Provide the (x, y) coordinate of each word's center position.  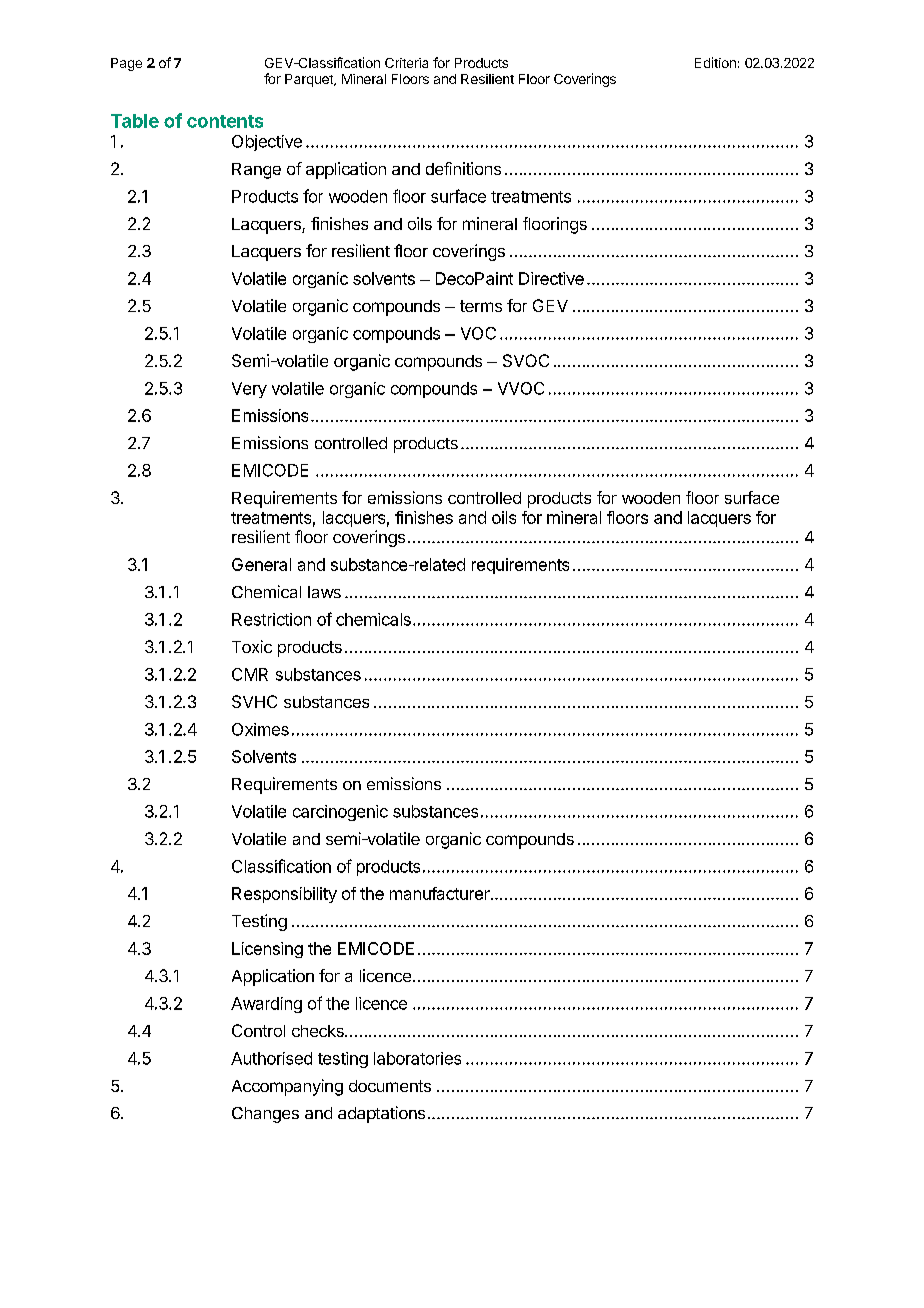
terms (481, 306)
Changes (265, 1115)
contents (225, 121)
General (261, 564)
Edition (715, 62)
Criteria (406, 63)
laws (324, 592)
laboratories (417, 1058)
